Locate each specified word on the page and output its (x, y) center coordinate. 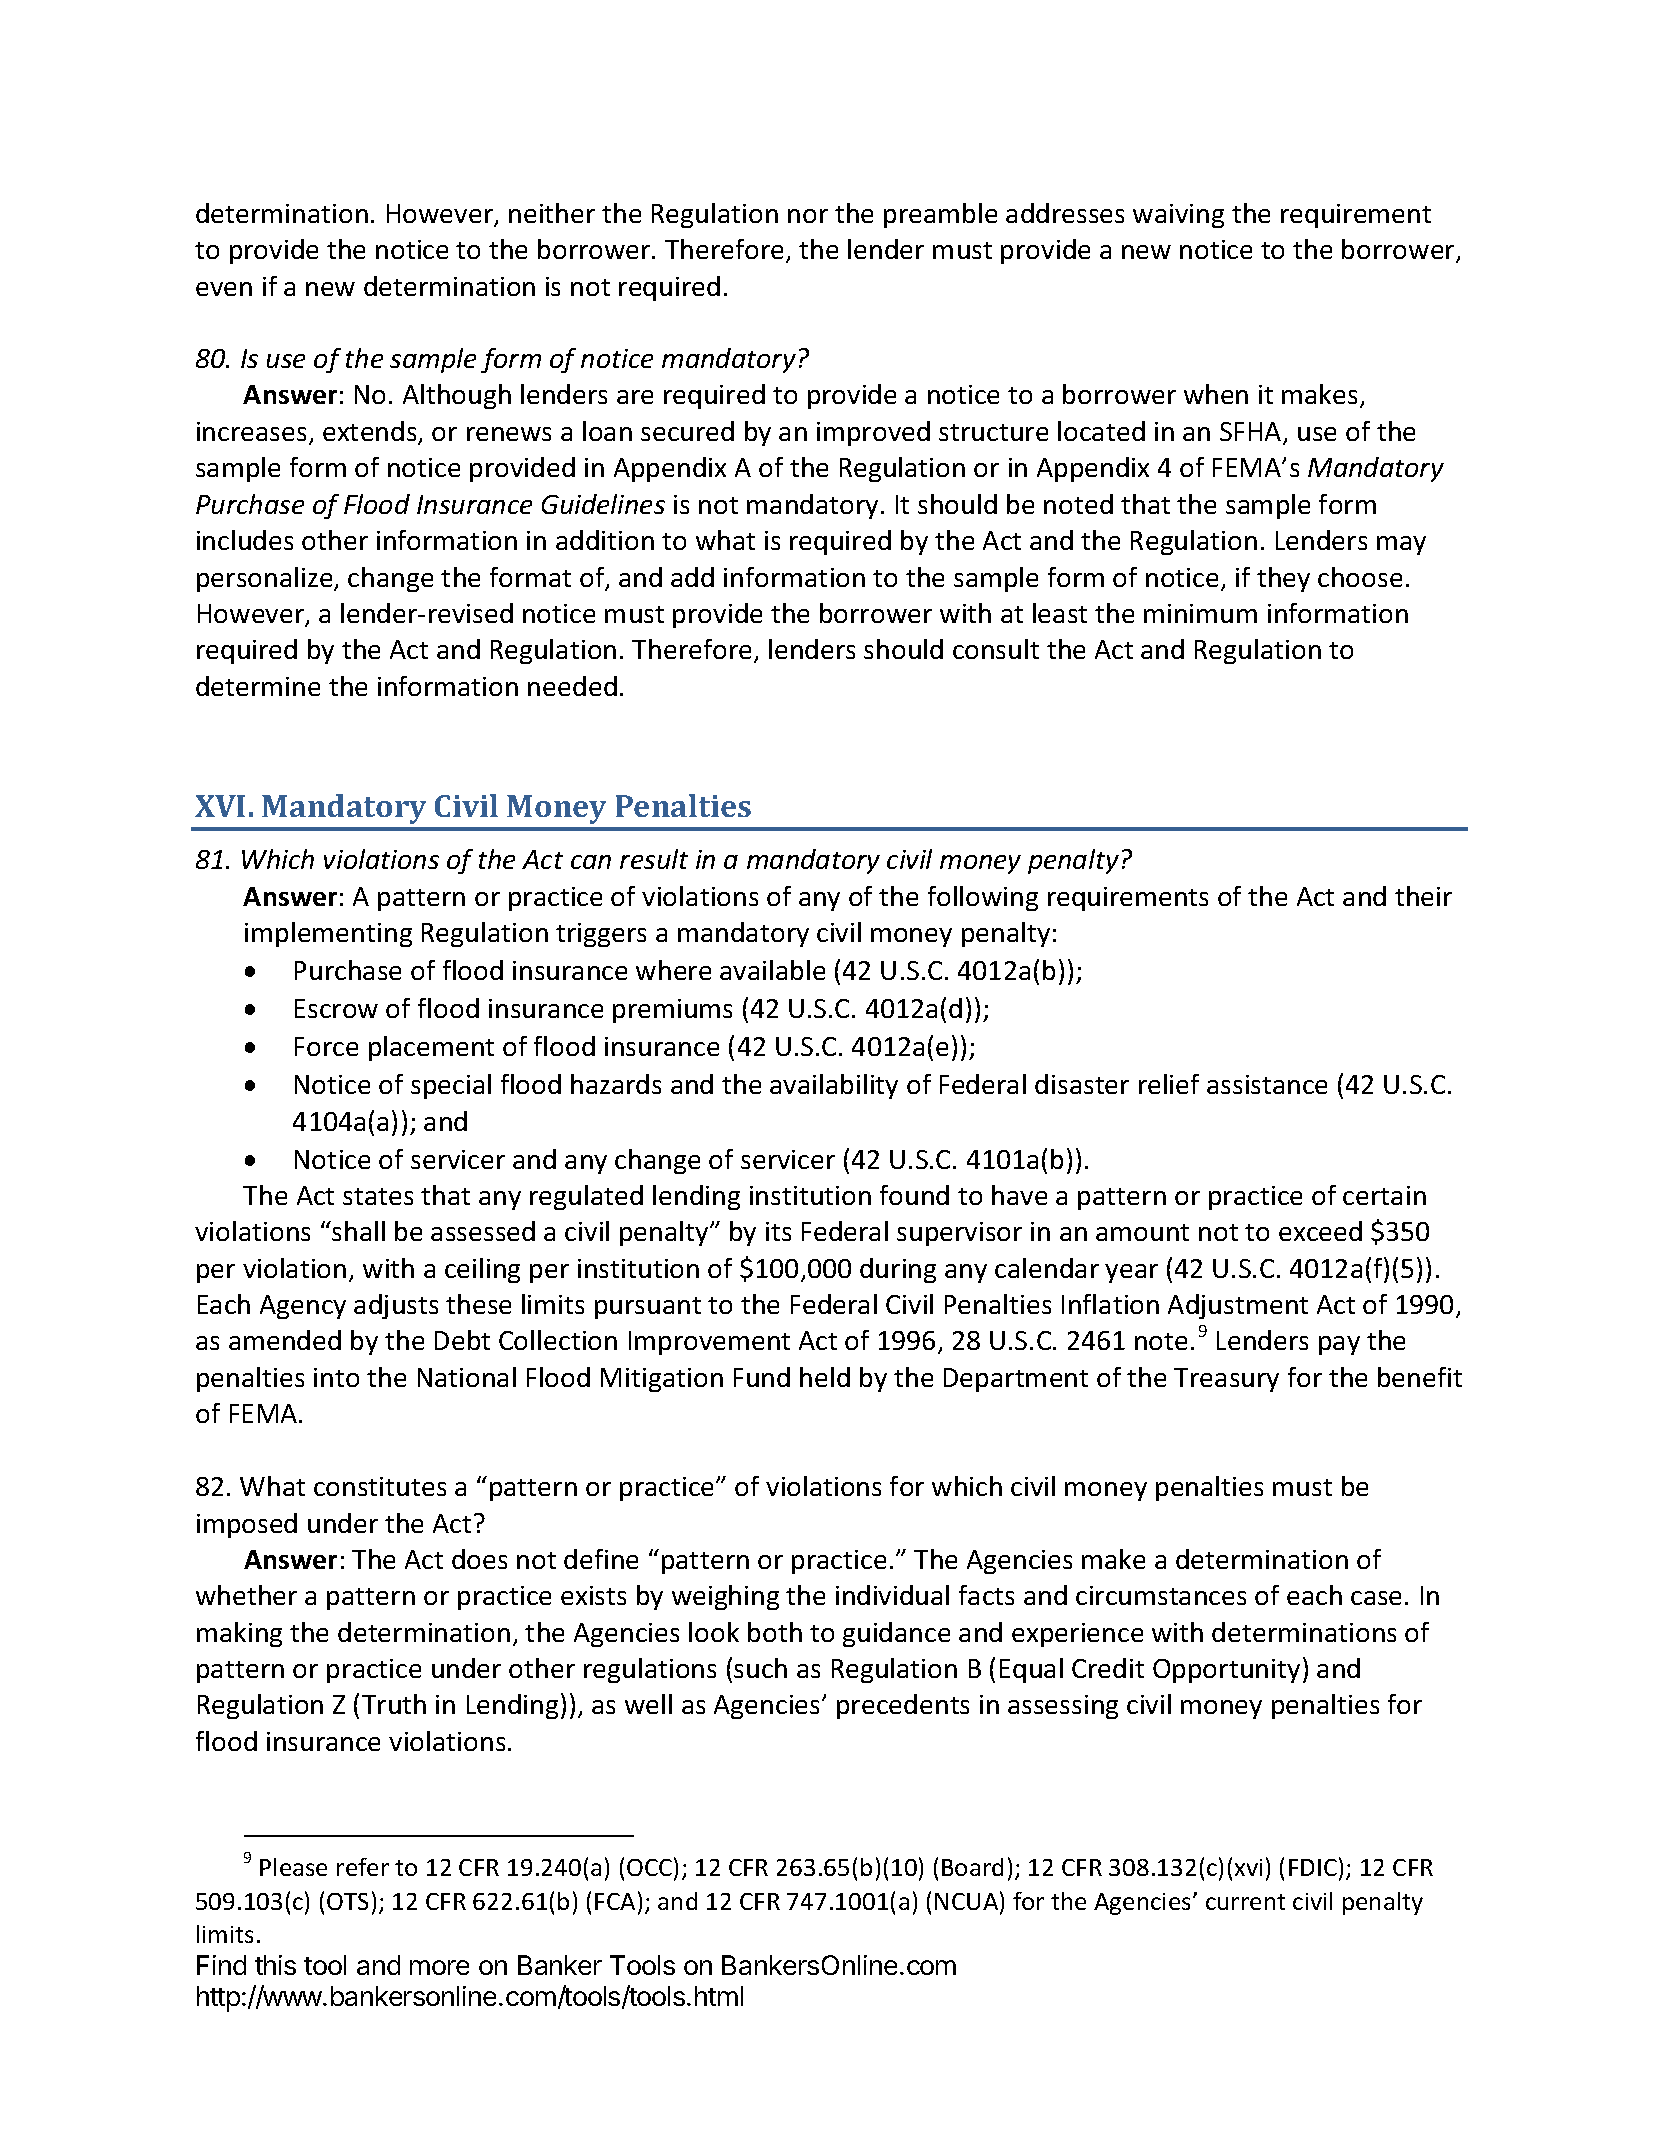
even (224, 289)
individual (892, 1595)
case (1376, 1598)
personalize (266, 579)
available (772, 970)
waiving (1178, 216)
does (479, 1559)
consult (996, 649)
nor (808, 216)
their (1423, 896)
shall (358, 1231)
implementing (328, 934)
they (1283, 579)
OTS (347, 1901)
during (898, 1270)
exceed (1320, 1231)
